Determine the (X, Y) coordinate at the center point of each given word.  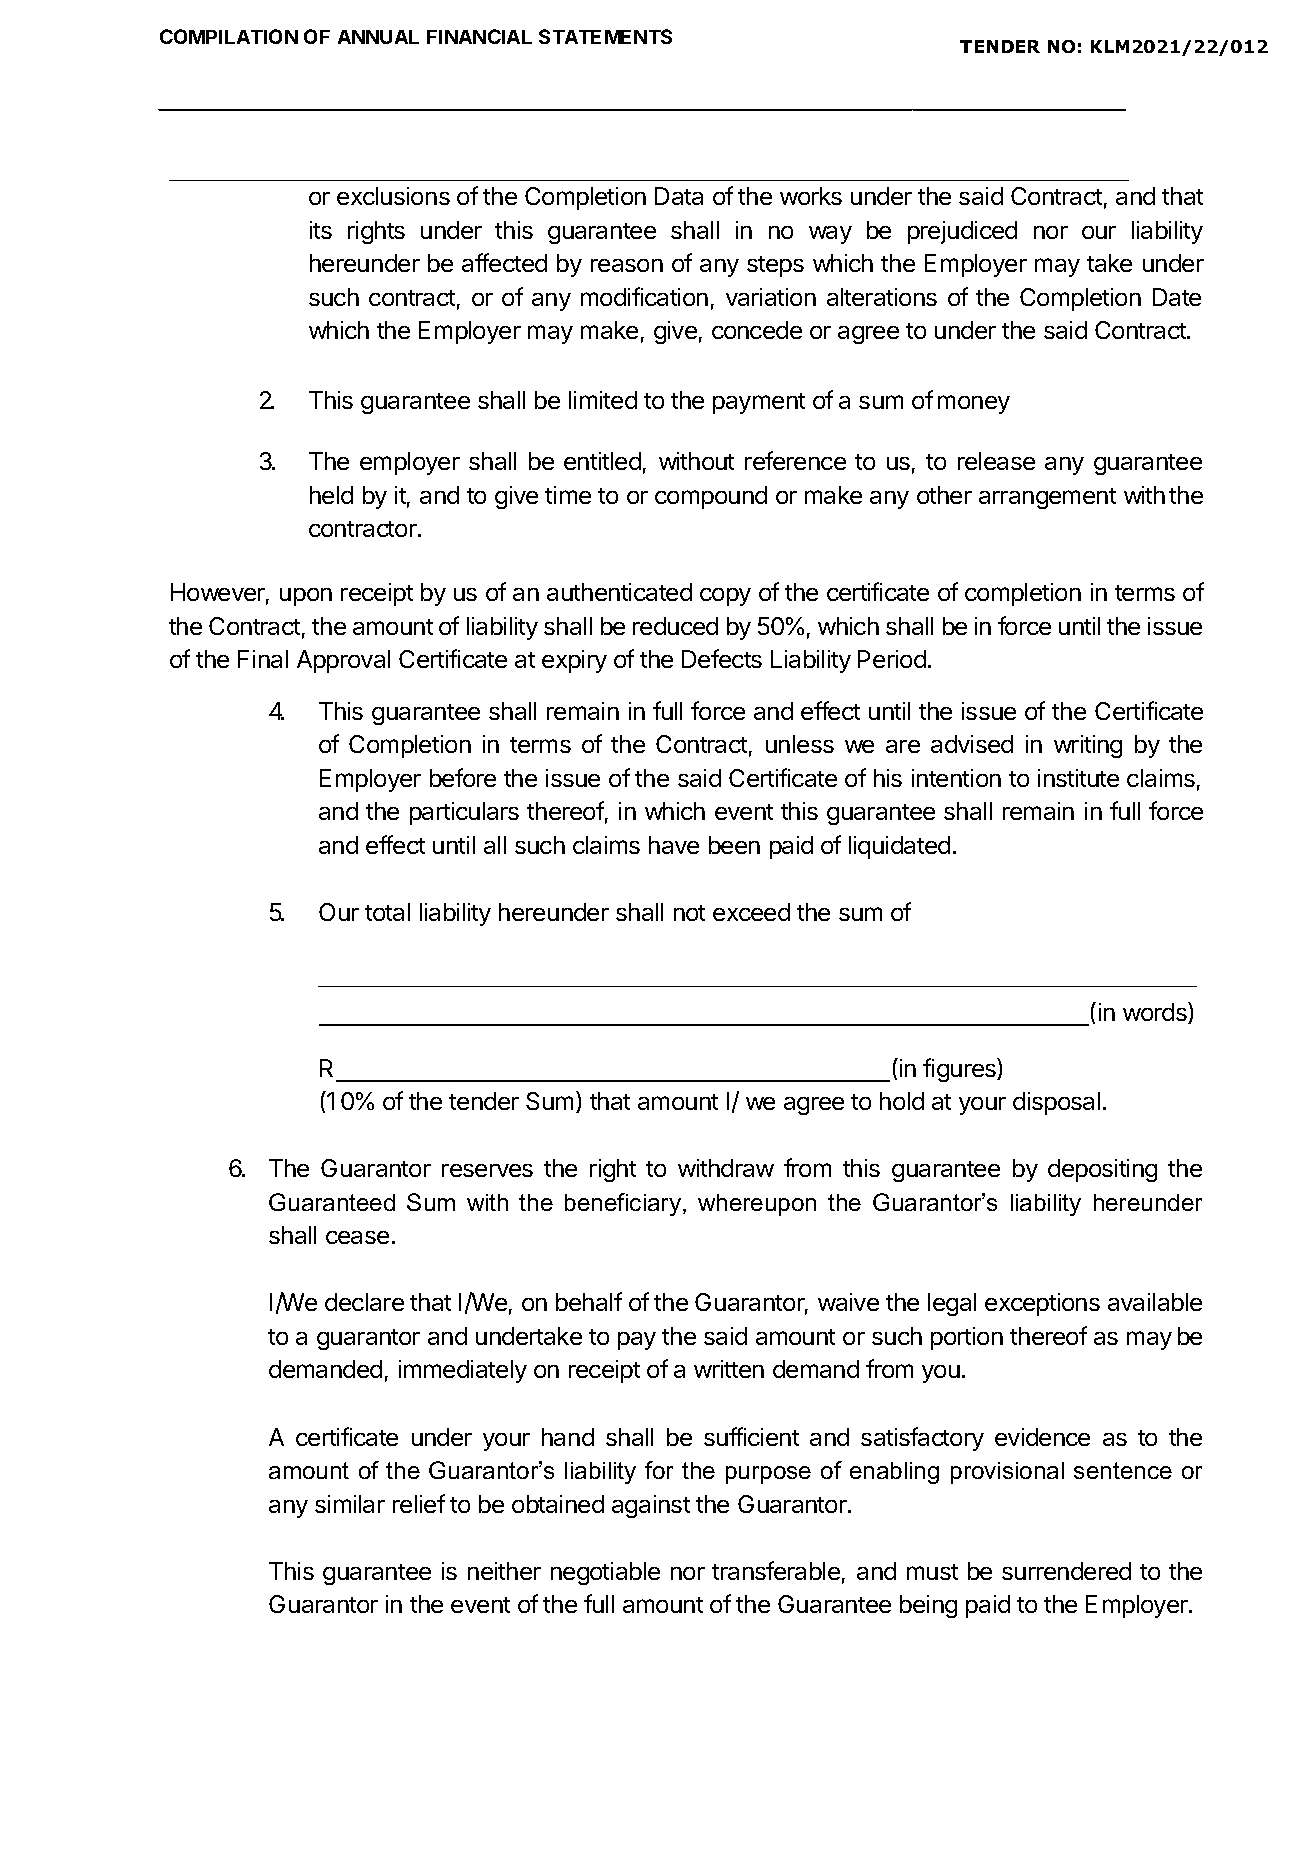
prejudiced (962, 232)
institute (1078, 778)
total (387, 912)
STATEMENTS (605, 36)
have (674, 845)
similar (350, 1504)
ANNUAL (378, 37)
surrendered (1066, 1571)
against (651, 1506)
